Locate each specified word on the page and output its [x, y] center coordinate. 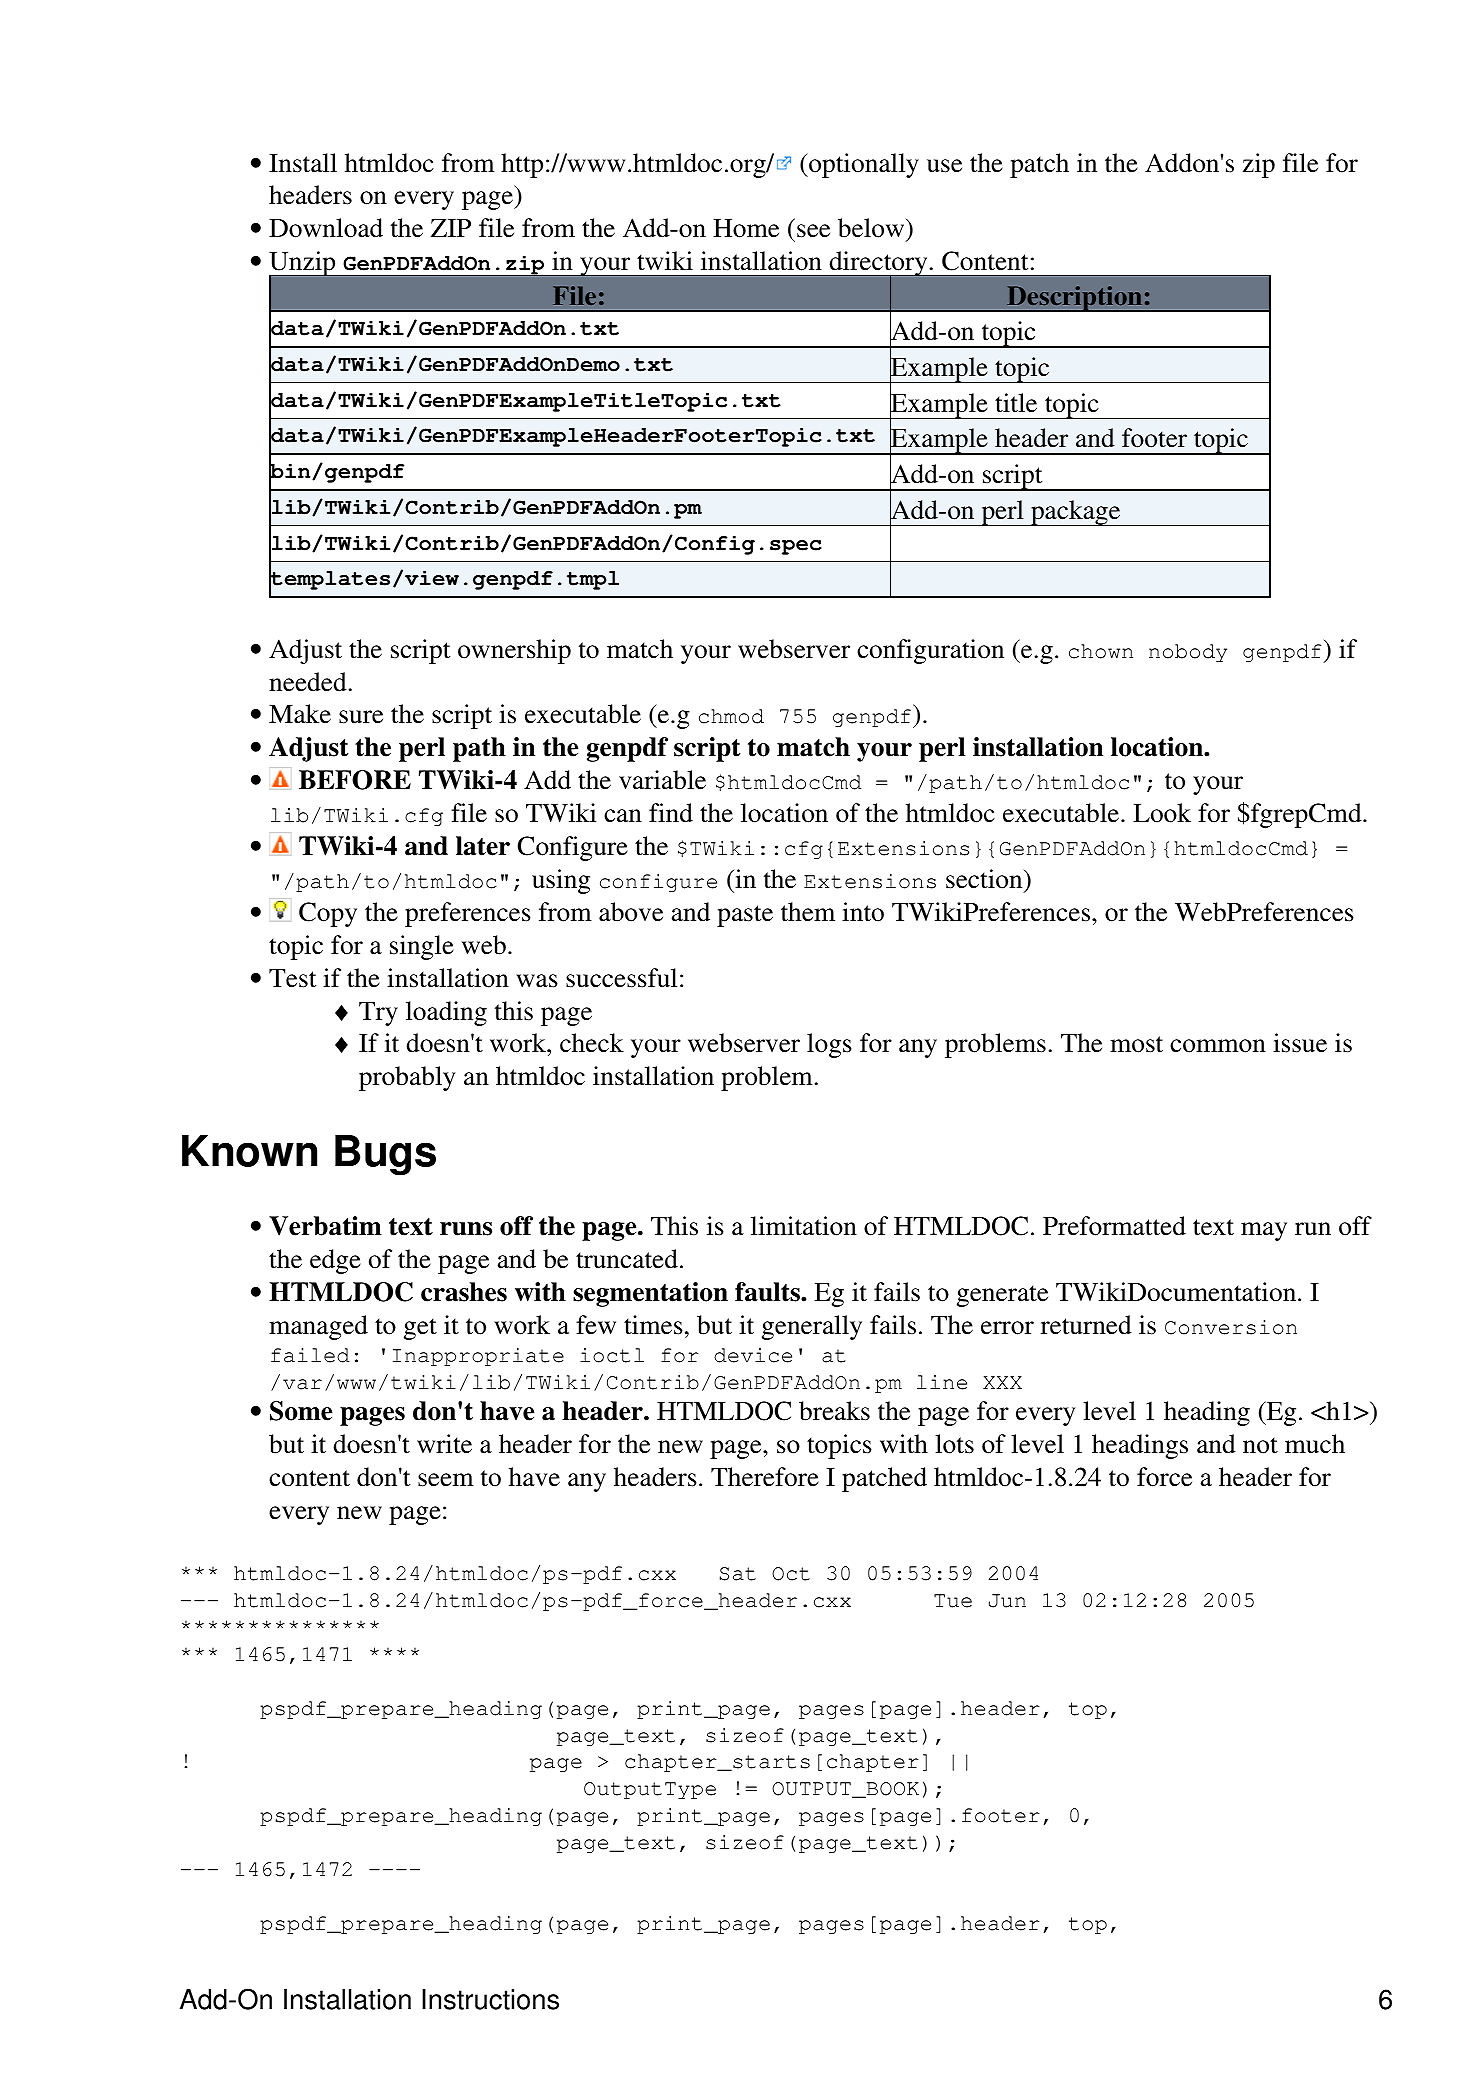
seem [446, 1480]
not [1260, 1445]
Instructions [490, 1999]
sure [361, 717]
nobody [1188, 653]
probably [407, 1078]
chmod [731, 716]
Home [746, 228]
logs [829, 1045]
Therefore [765, 1477]
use [944, 166]
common [1218, 1046]
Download [326, 228]
